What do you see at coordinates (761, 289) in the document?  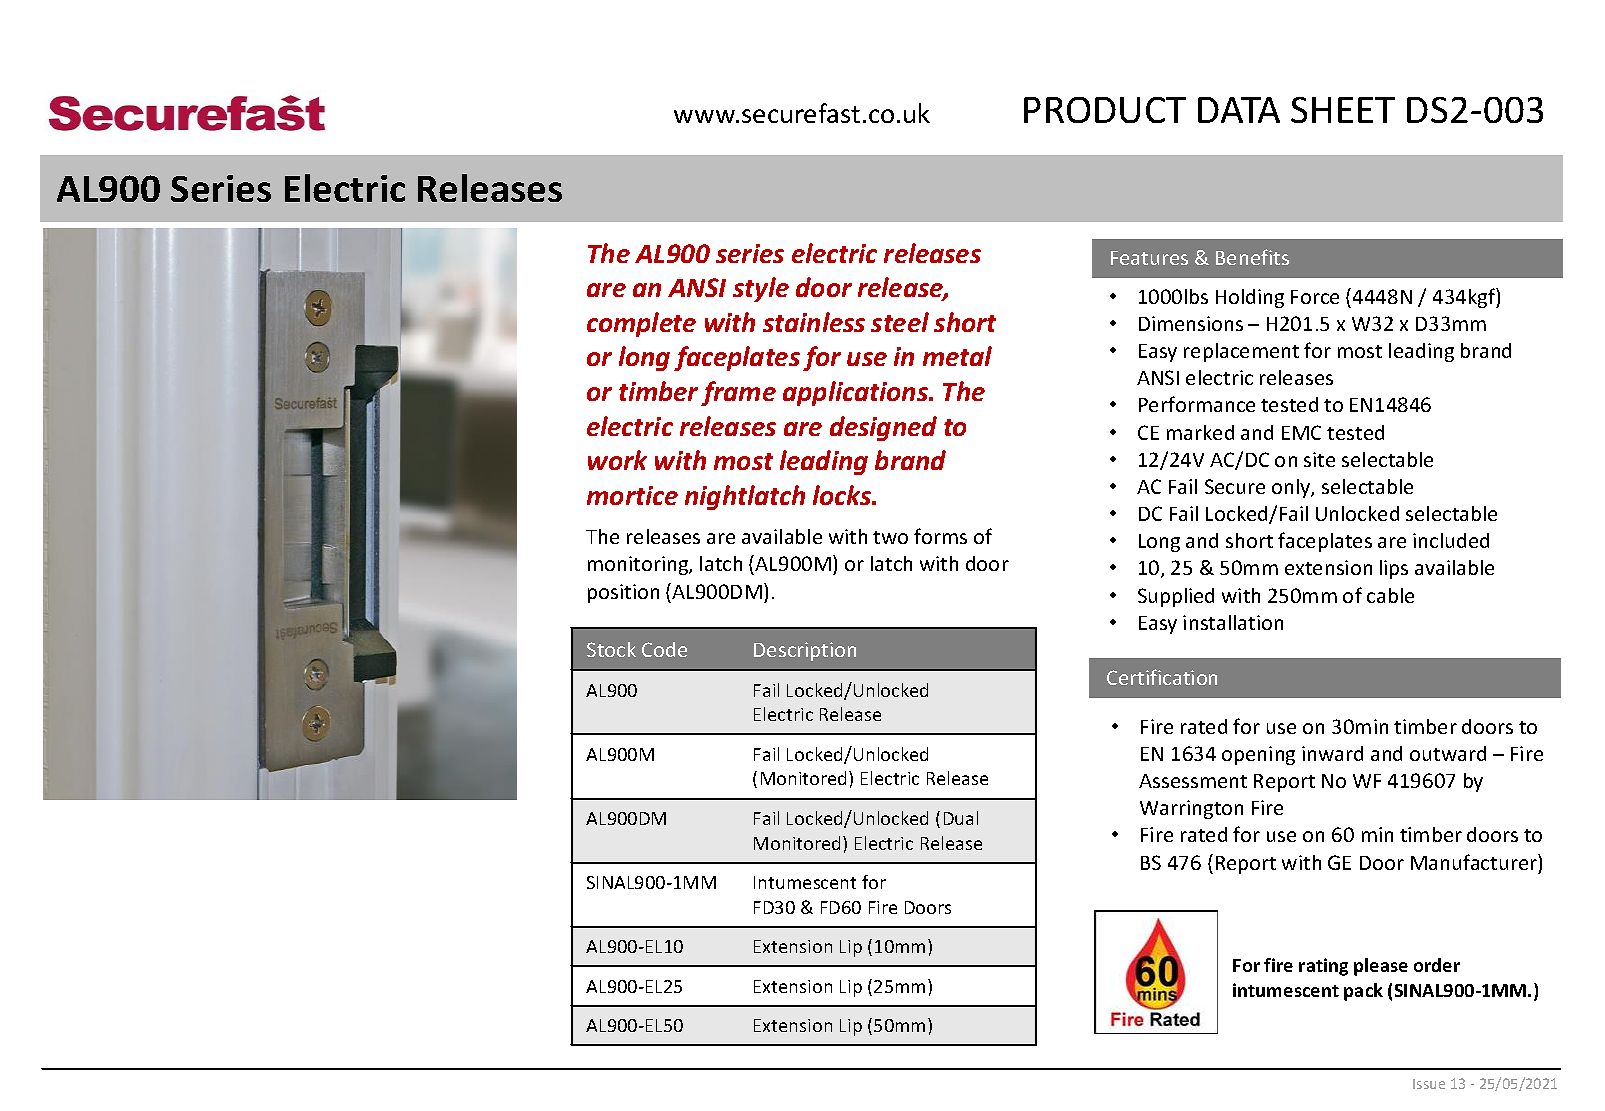 I see `style` at bounding box center [761, 289].
